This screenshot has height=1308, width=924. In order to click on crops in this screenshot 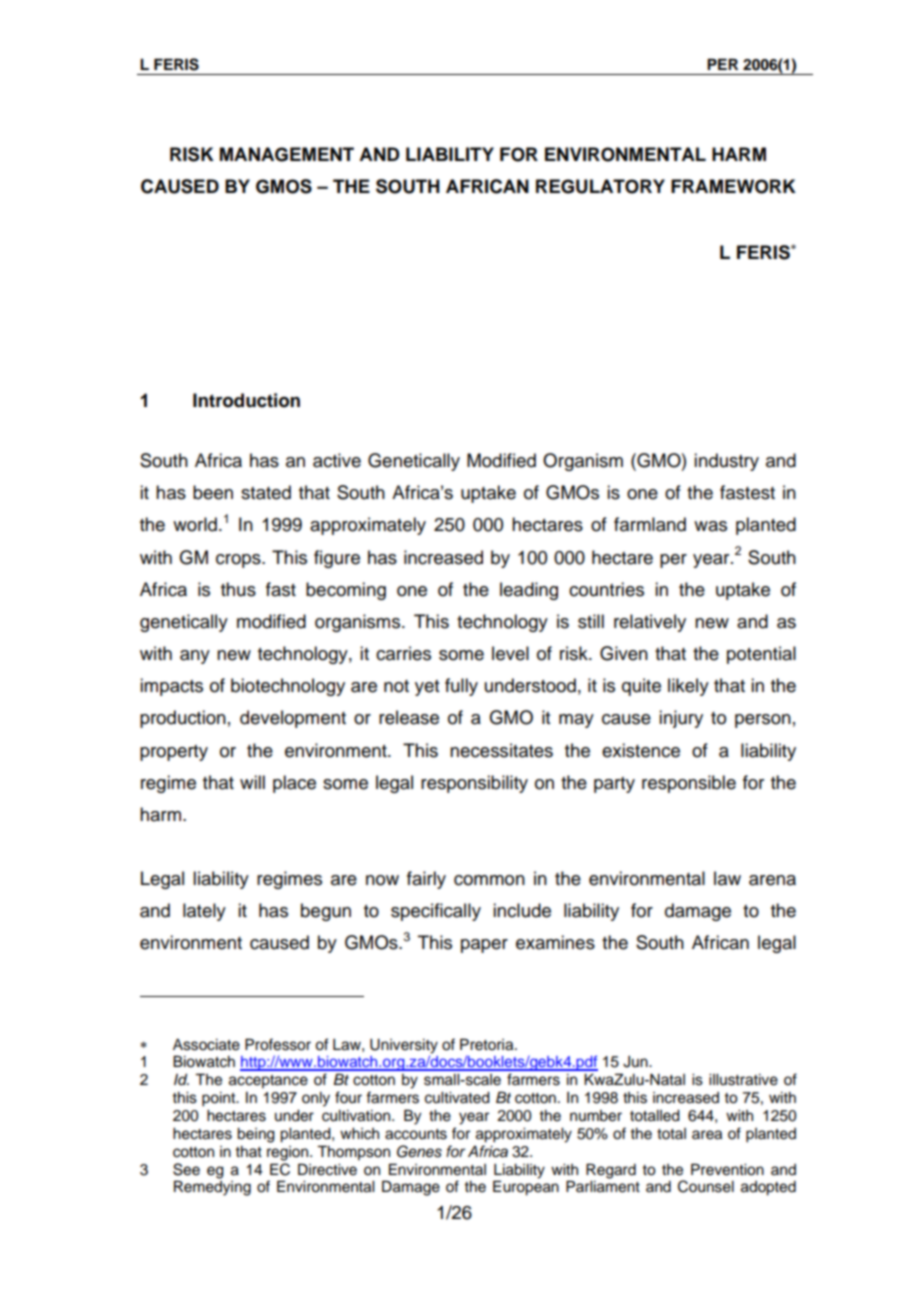, I will do `click(239, 561)`.
